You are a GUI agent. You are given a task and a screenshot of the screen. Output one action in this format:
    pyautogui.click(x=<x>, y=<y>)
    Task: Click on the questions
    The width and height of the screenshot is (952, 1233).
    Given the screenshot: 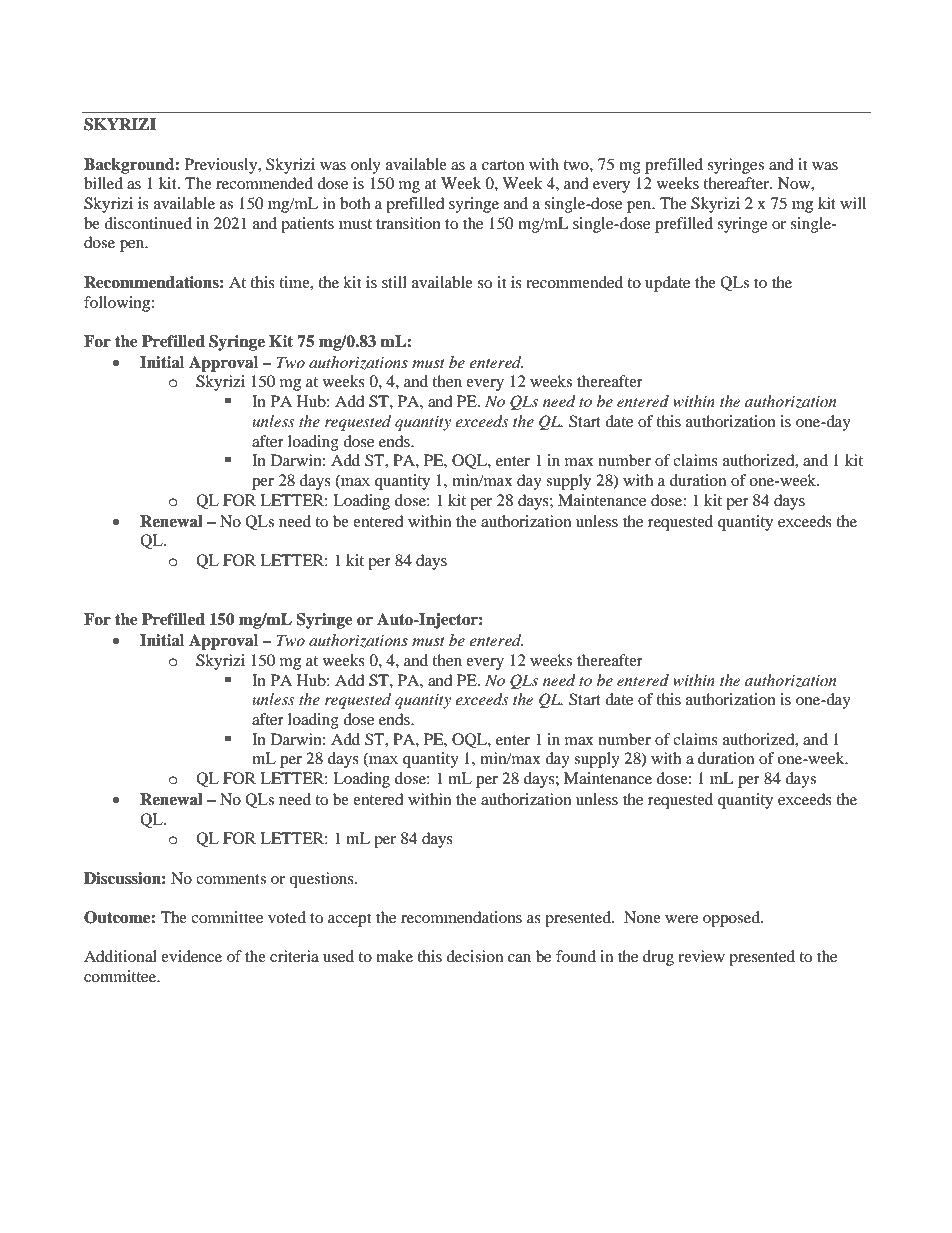 What is the action you would take?
    pyautogui.click(x=322, y=880)
